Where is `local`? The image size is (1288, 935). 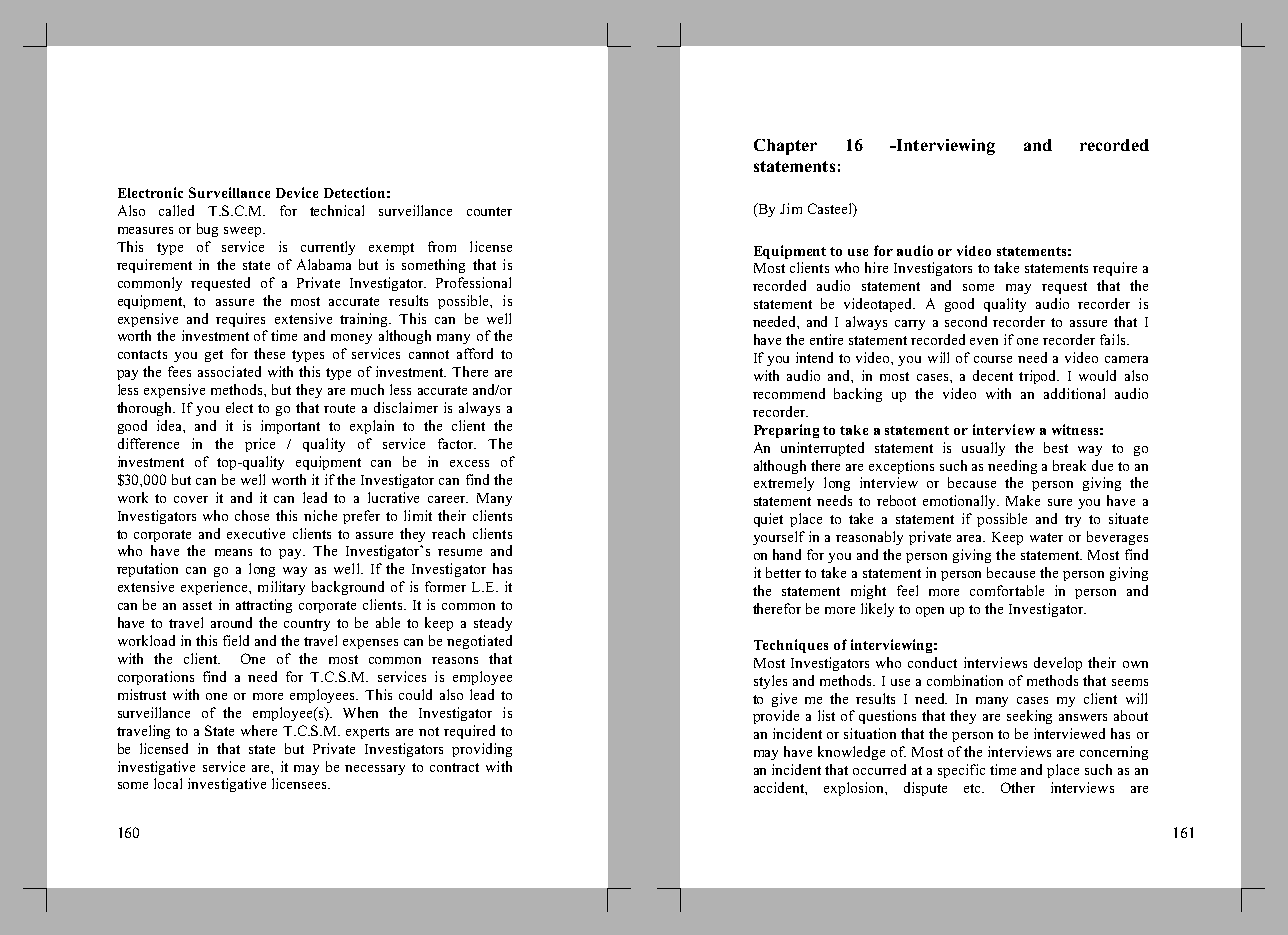 local is located at coordinates (168, 783).
